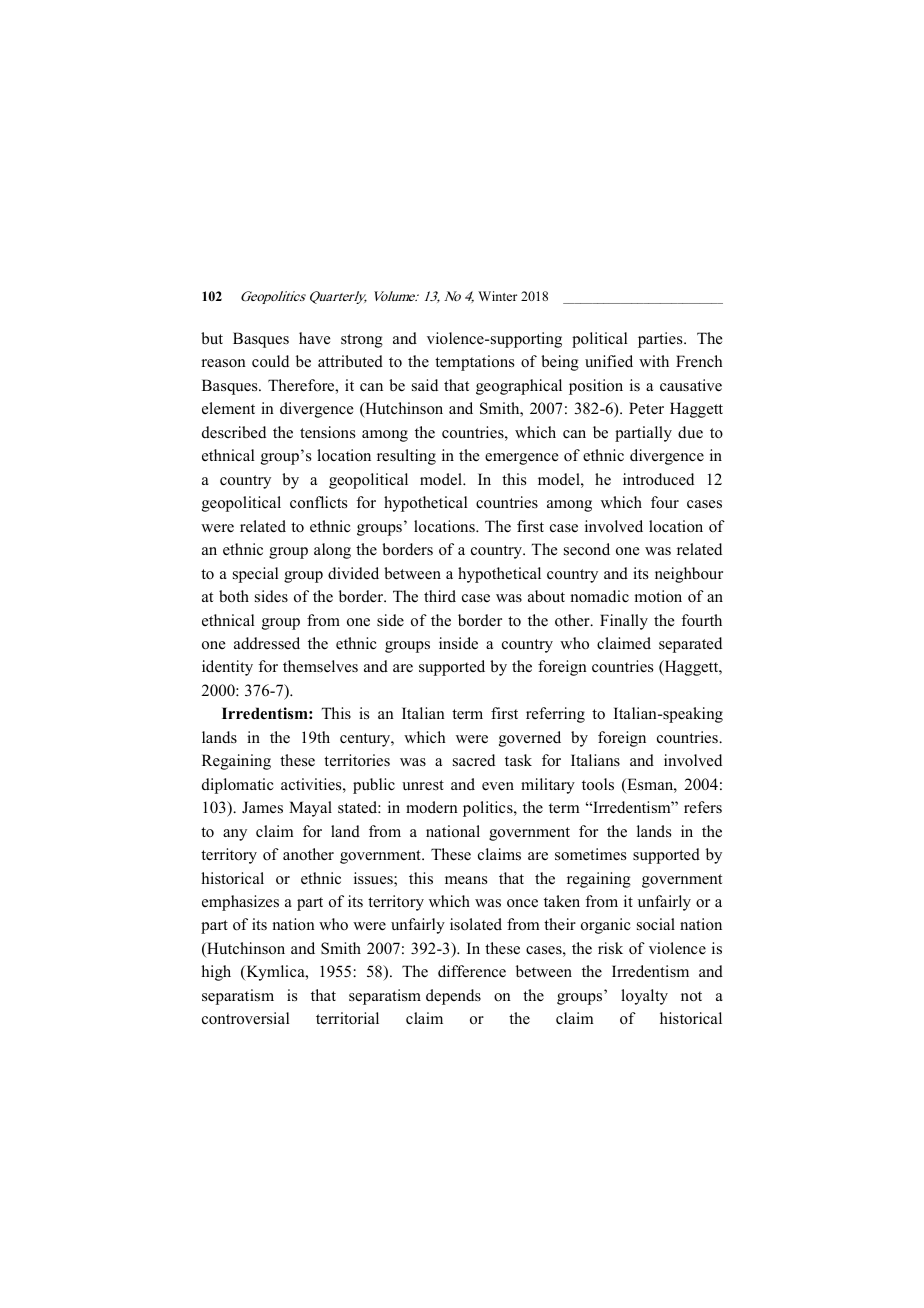  What do you see at coordinates (497, 296) in the image?
I see `Winter` at bounding box center [497, 296].
